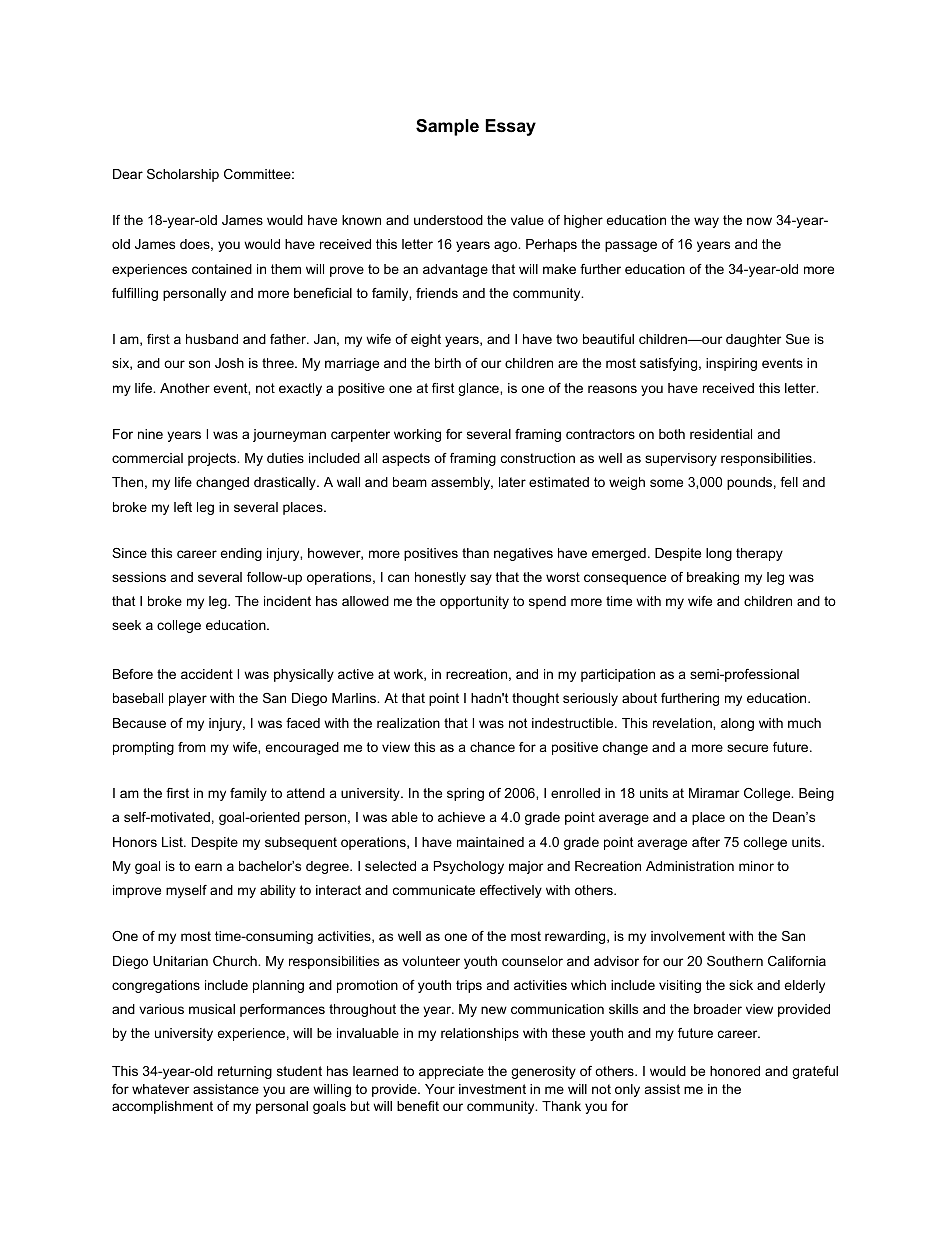 The height and width of the document is (1233, 952). Describe the element at coordinates (212, 339) in the document. I see `husband` at that location.
